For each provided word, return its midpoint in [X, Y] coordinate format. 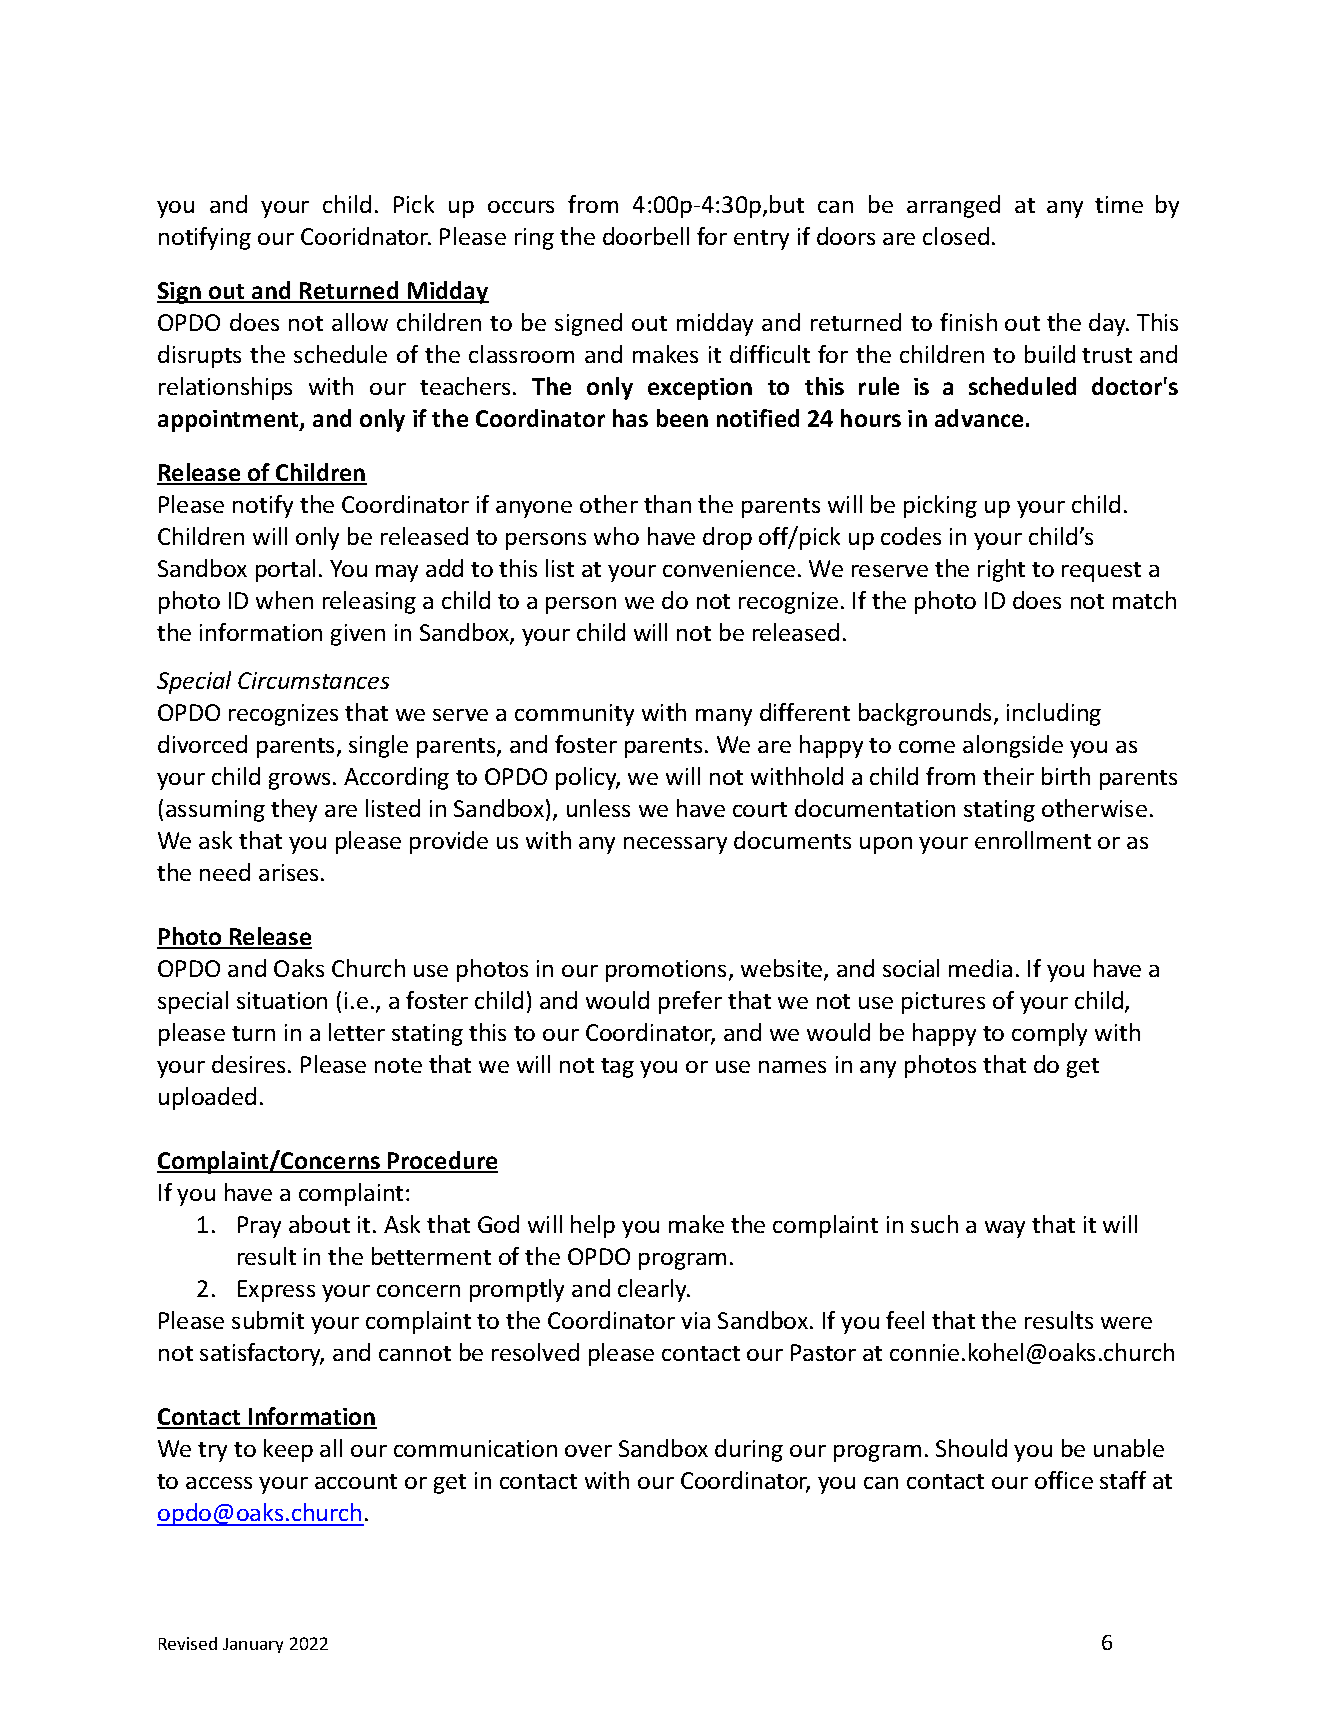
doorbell [646, 236]
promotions [666, 971]
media [980, 968]
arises [288, 872]
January [253, 1645]
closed [956, 236]
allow [360, 322]
